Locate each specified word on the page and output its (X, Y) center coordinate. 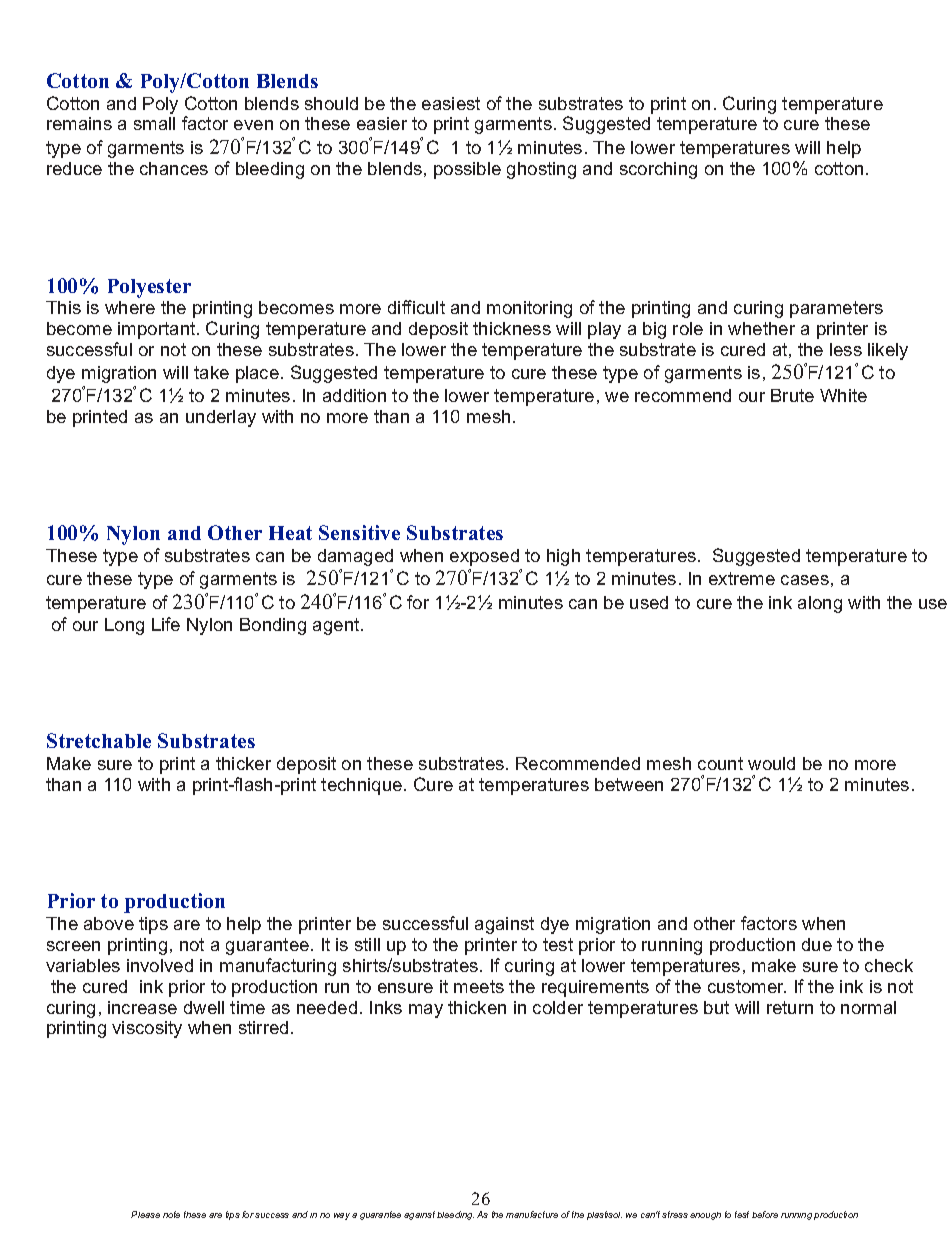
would (771, 763)
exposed (484, 557)
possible (467, 170)
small (154, 123)
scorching (658, 170)
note (171, 1214)
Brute (792, 395)
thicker (243, 763)
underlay (221, 418)
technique (361, 786)
